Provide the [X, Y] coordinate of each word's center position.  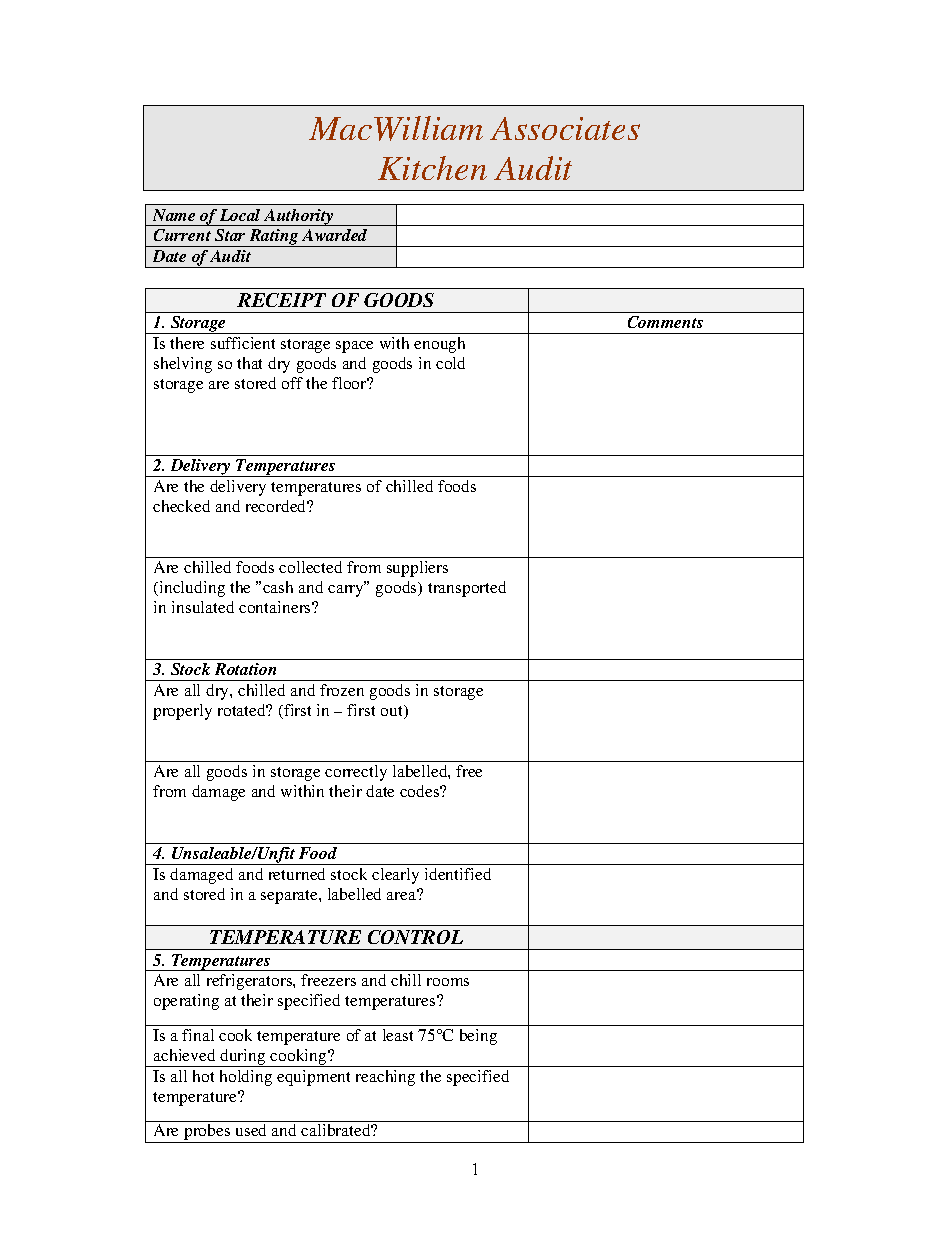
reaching [385, 1078]
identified [458, 874]
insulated [203, 607]
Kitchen [432, 168]
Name [174, 215]
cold [450, 363]
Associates [565, 128]
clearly [395, 876]
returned [297, 874]
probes [207, 1133]
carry [347, 590]
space [354, 347]
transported [467, 589]
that [249, 363]
